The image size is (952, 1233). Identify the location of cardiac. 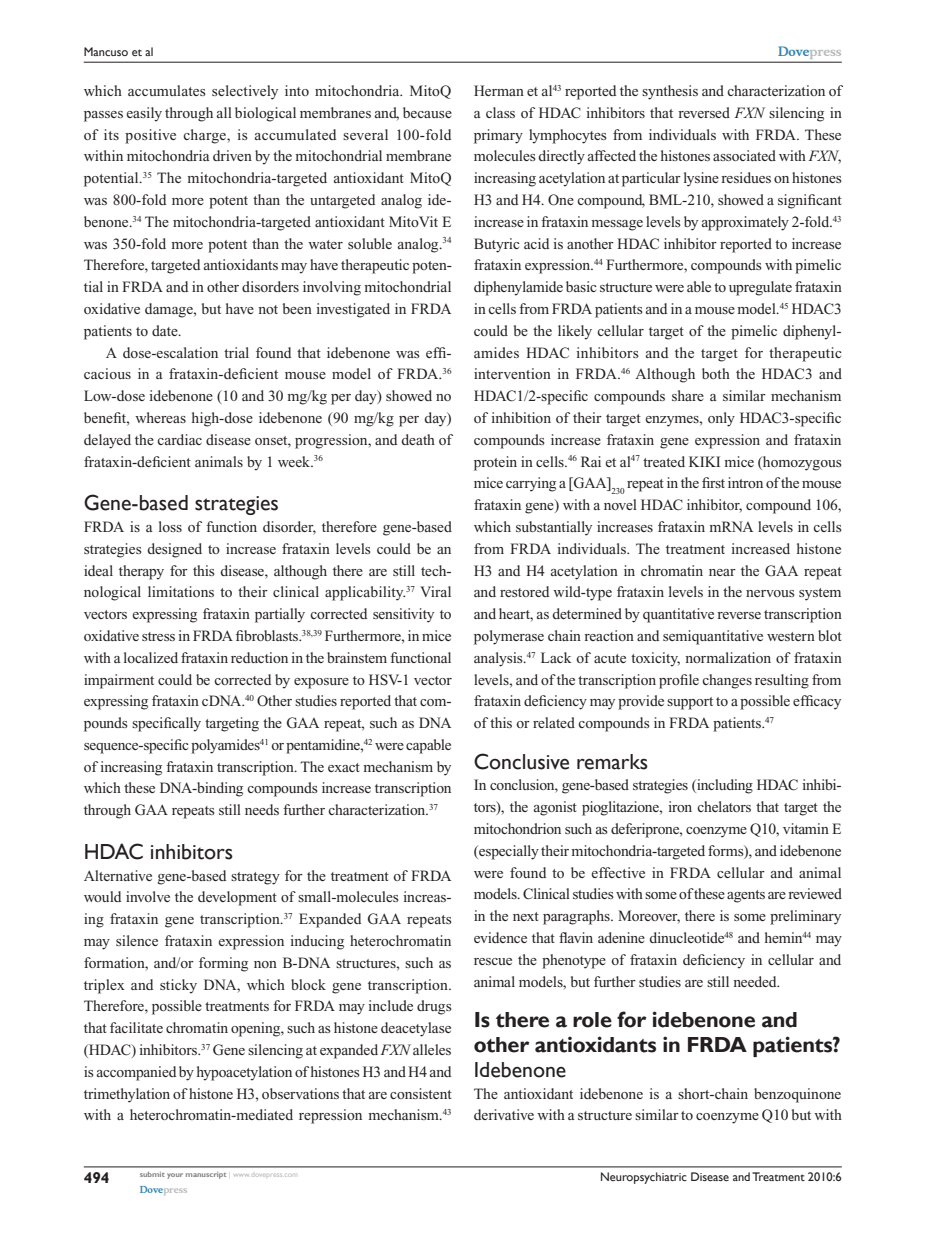
(179, 439).
